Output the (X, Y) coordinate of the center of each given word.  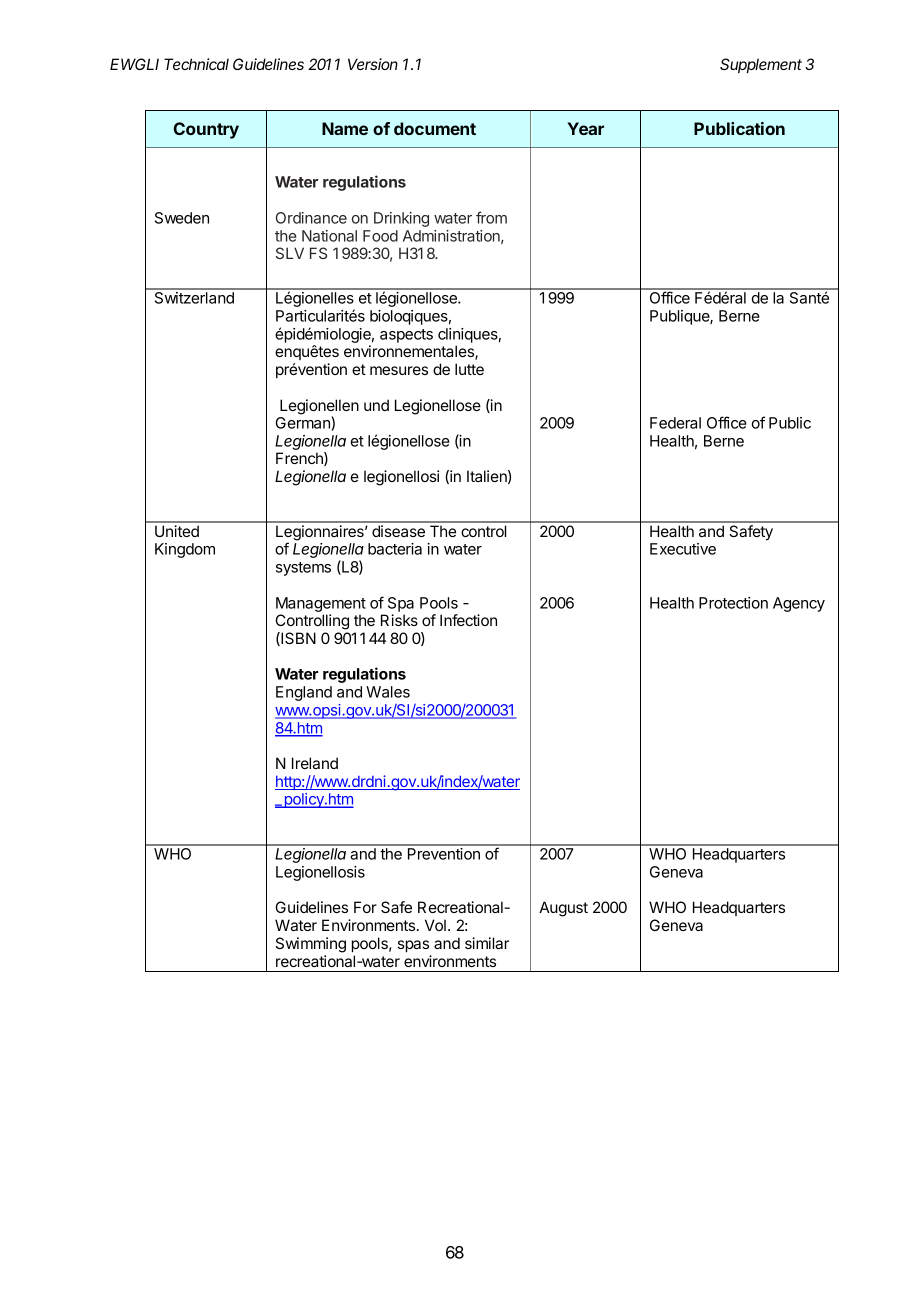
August (563, 909)
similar (487, 943)
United (177, 531)
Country (206, 130)
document (435, 128)
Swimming (311, 945)
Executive (683, 549)
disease (398, 531)
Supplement (761, 65)
